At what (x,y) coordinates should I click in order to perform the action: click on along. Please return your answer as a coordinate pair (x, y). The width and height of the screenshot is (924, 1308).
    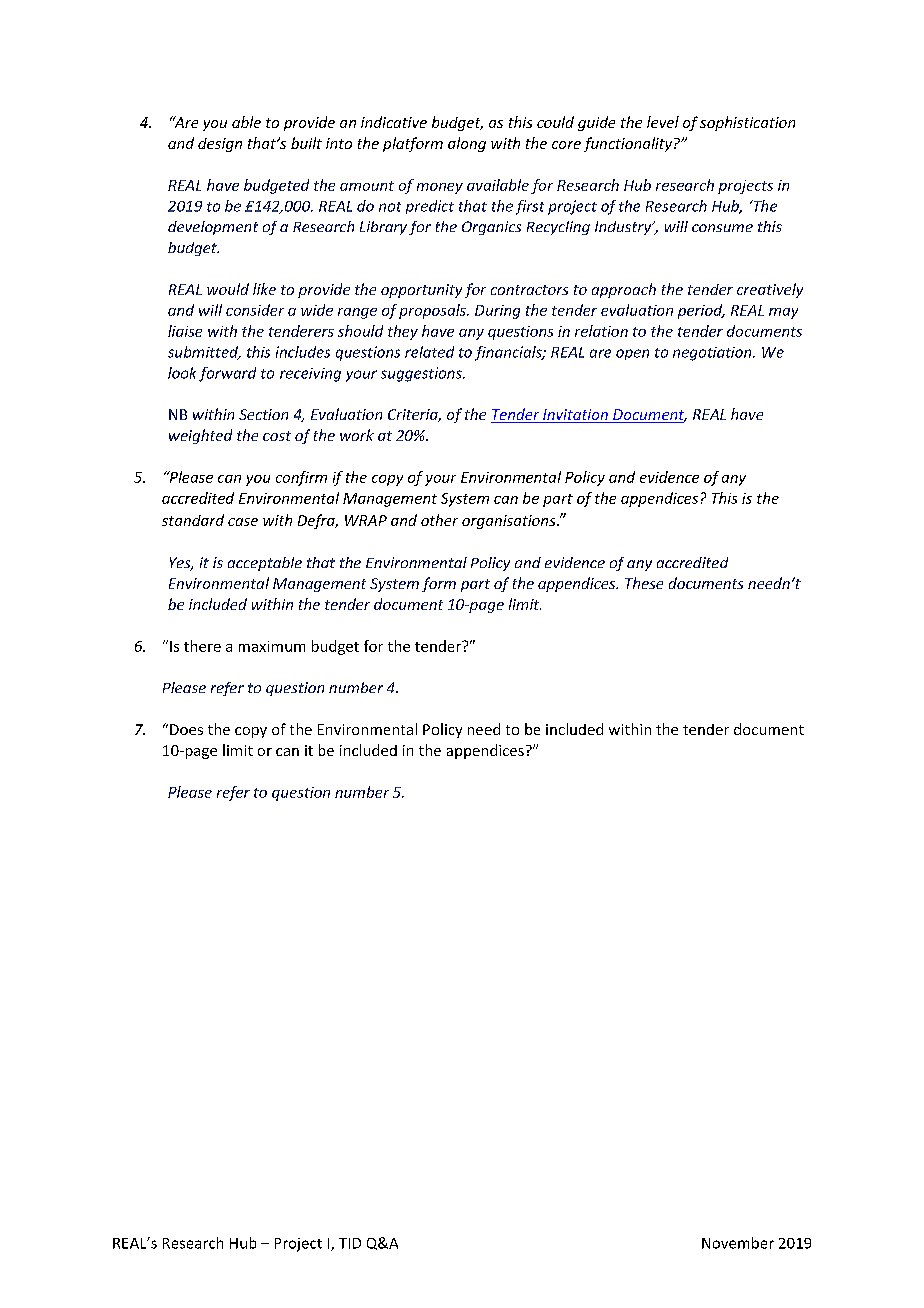
    Looking at the image, I should click on (467, 144).
